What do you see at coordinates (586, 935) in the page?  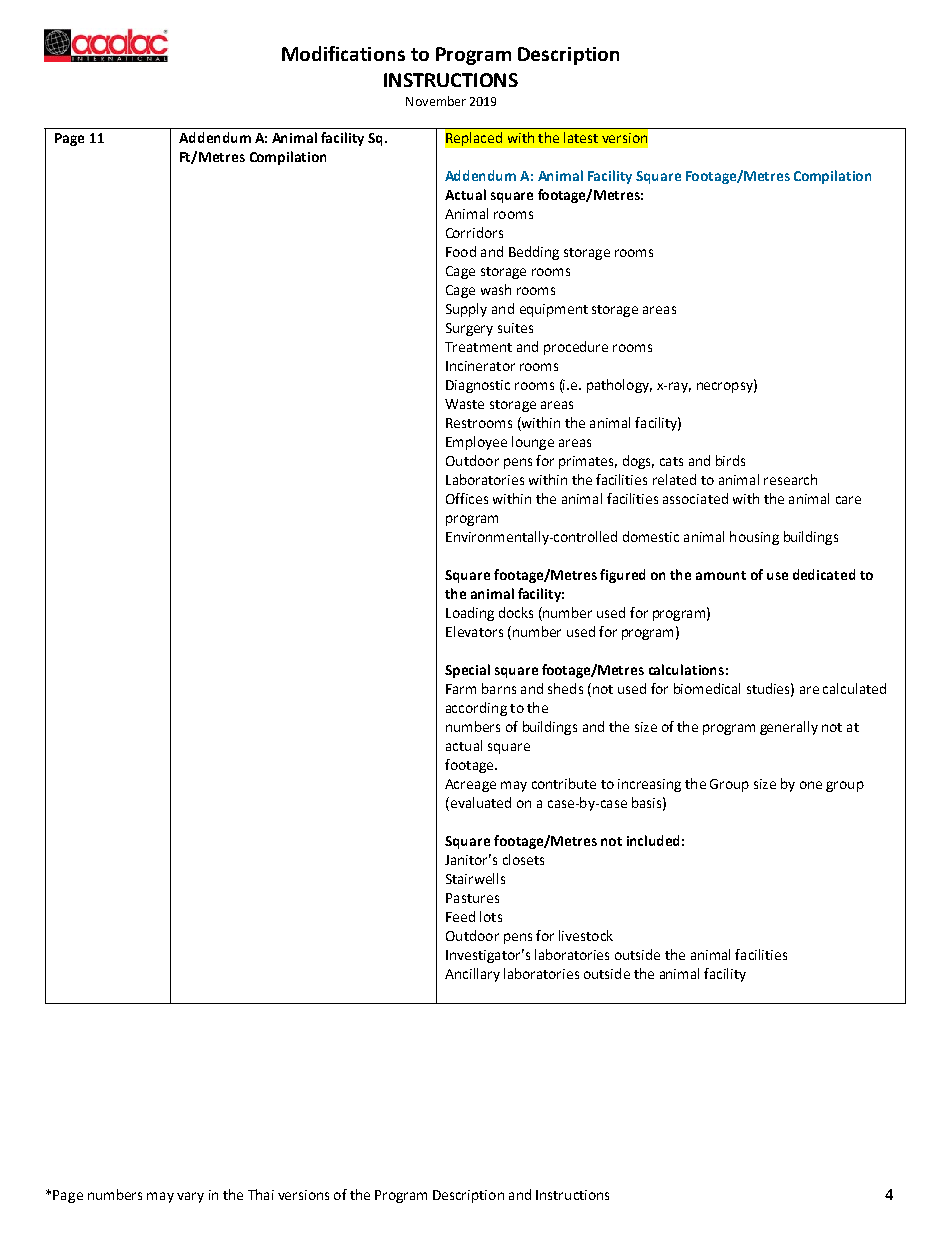 I see `livestock` at bounding box center [586, 935].
